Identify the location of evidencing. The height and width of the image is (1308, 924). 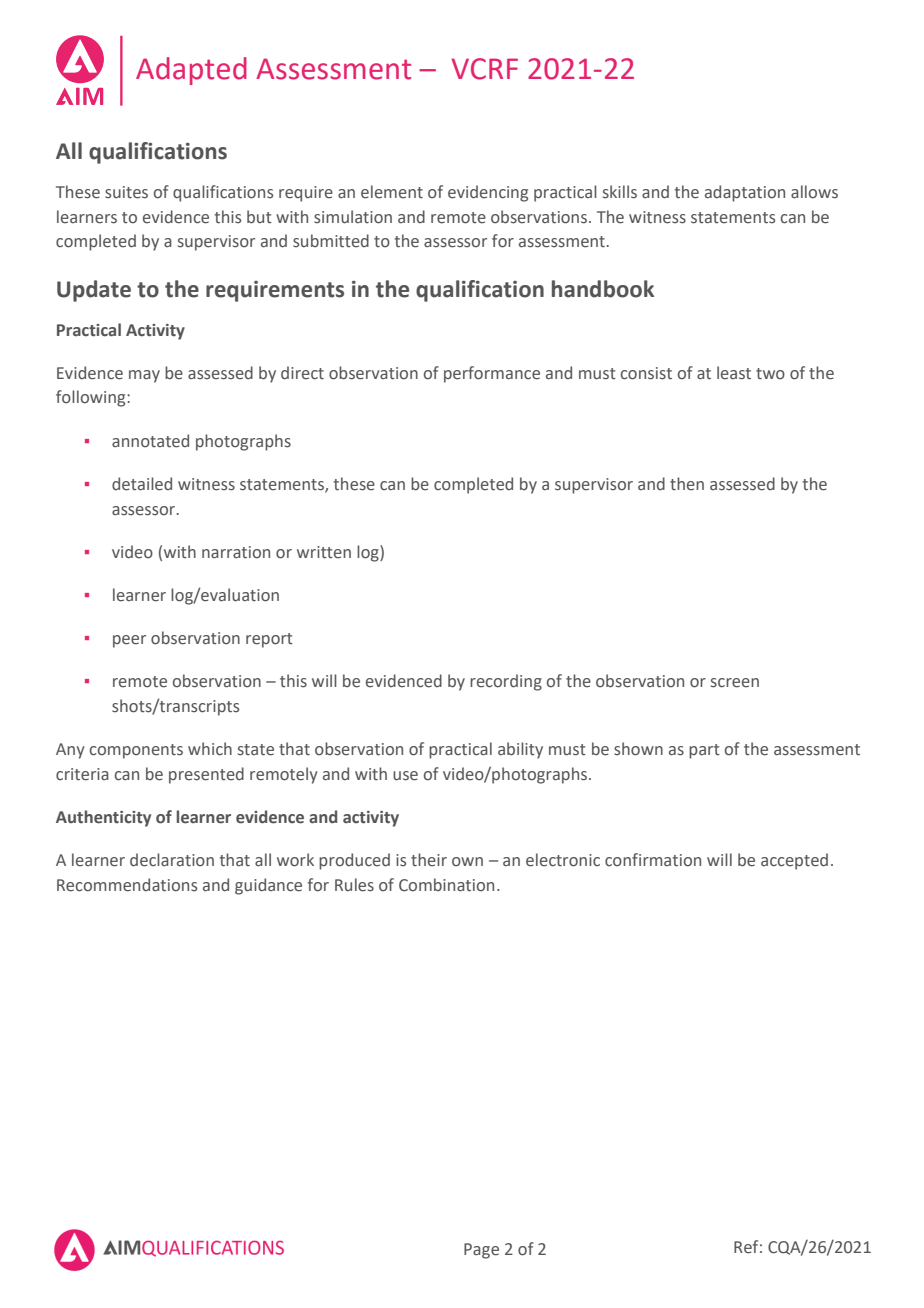
(488, 193).
